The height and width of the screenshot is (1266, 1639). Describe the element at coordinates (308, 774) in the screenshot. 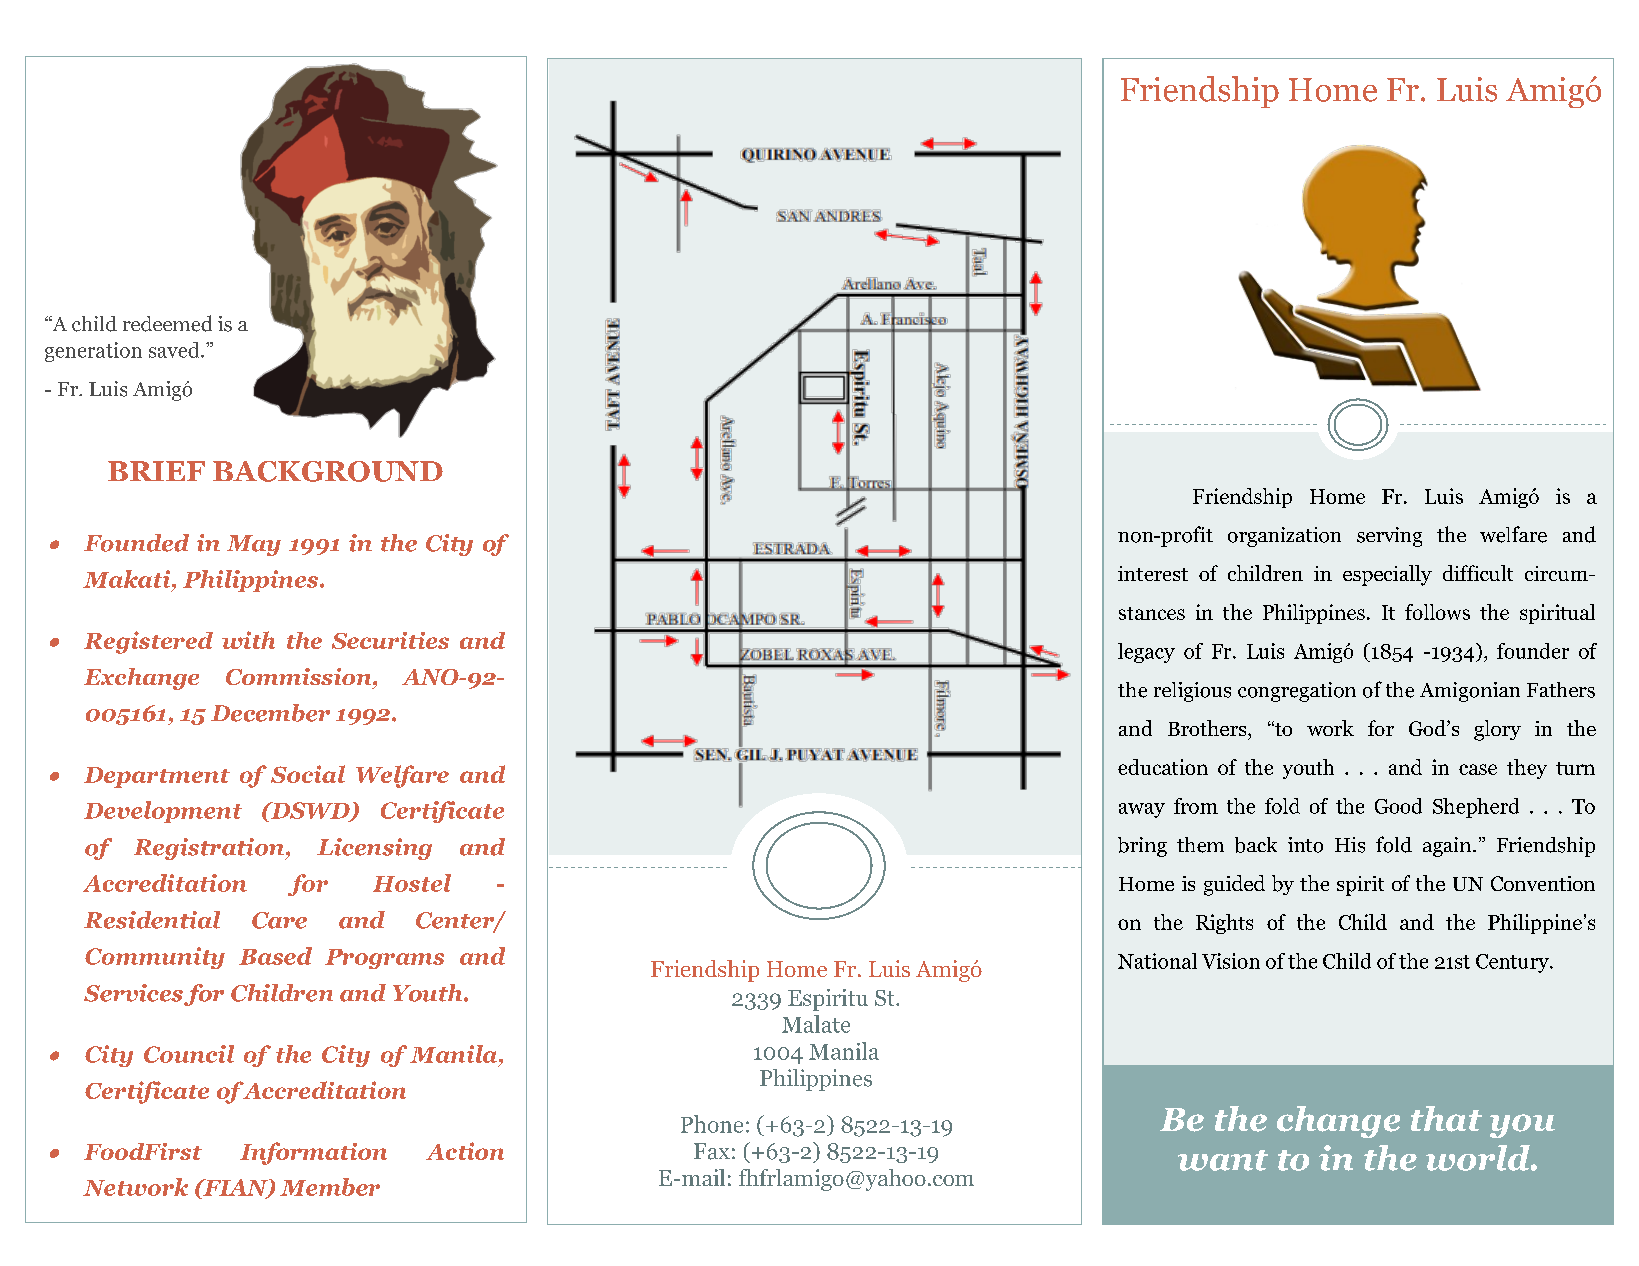

I see `Social` at that location.
